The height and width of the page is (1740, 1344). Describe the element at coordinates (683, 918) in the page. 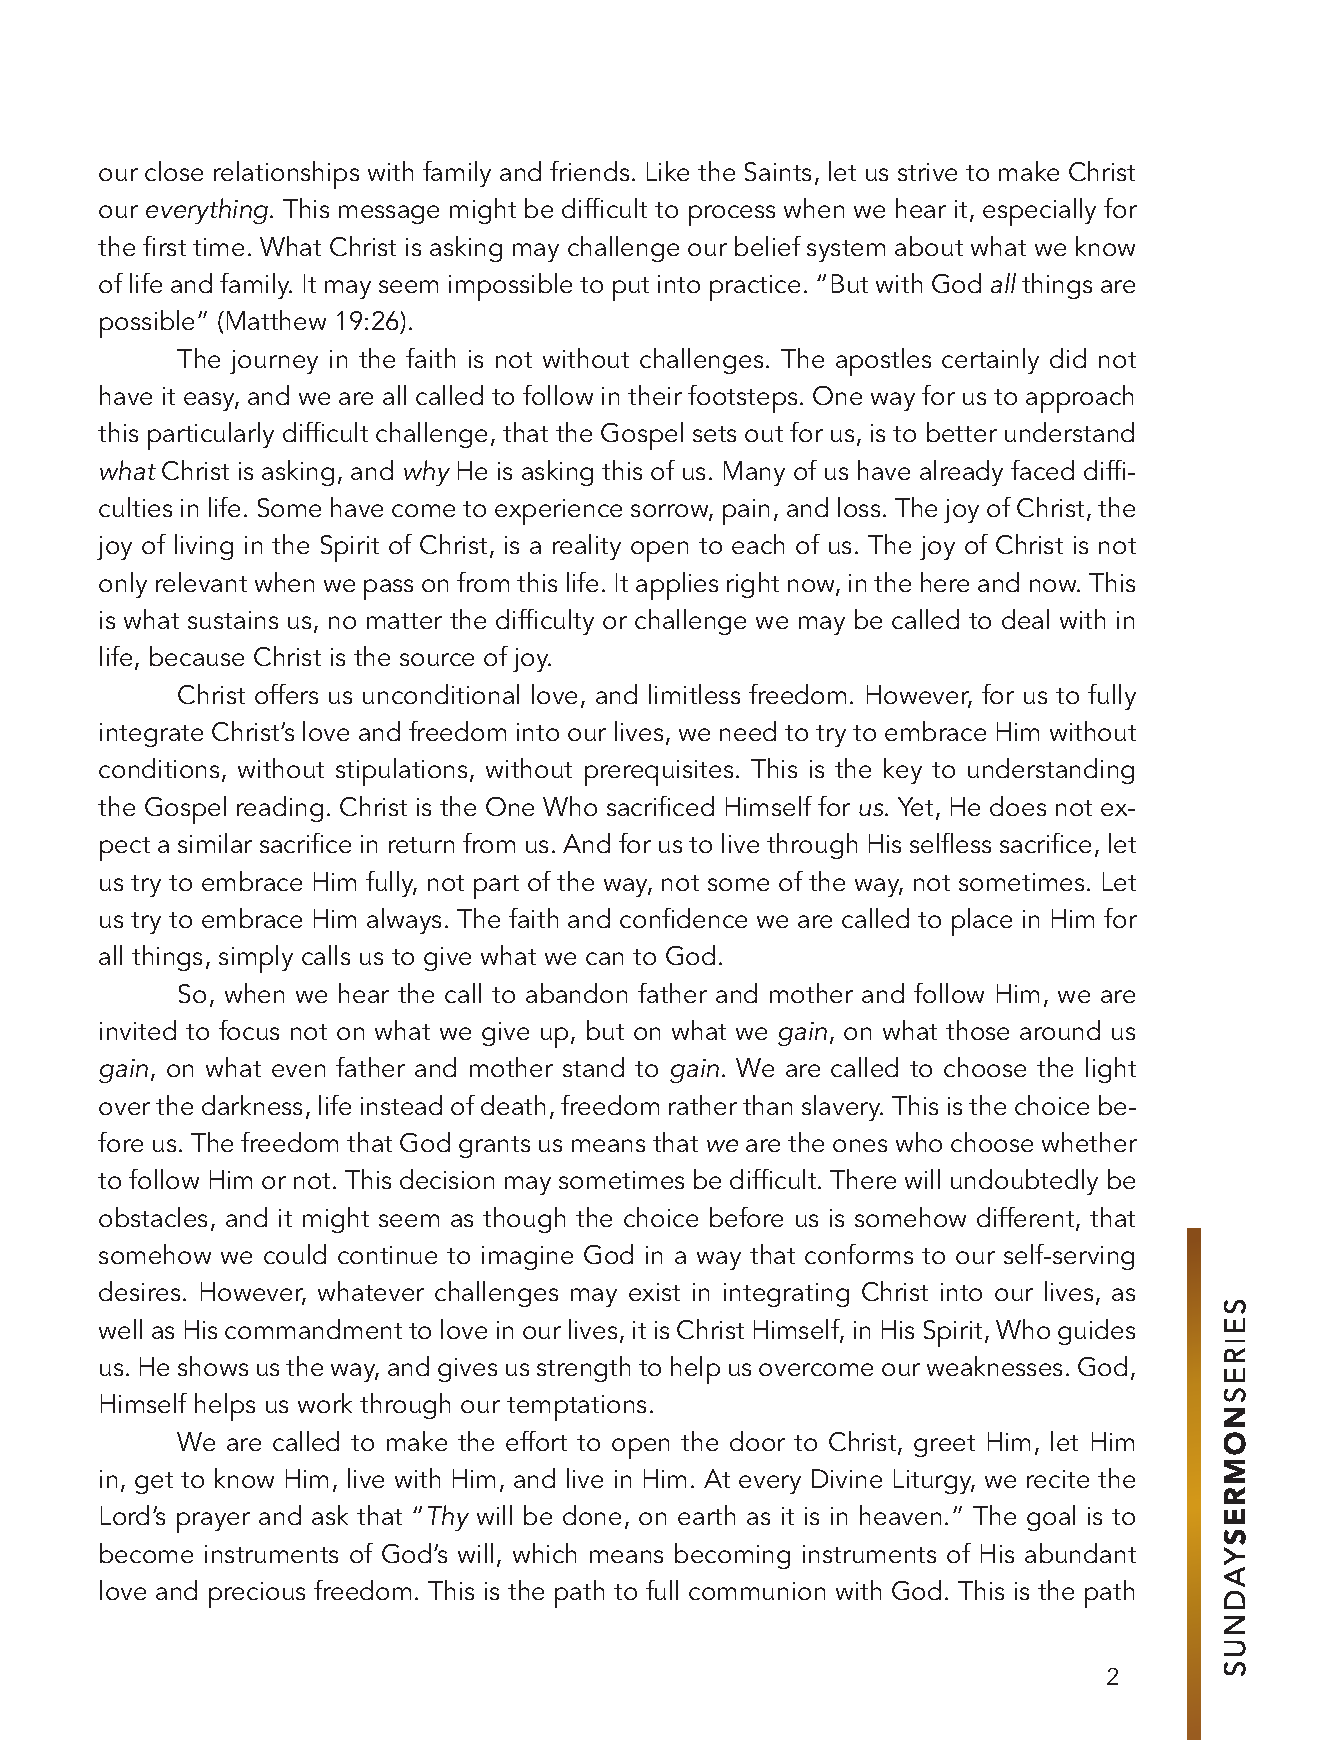

I see `confidence` at that location.
